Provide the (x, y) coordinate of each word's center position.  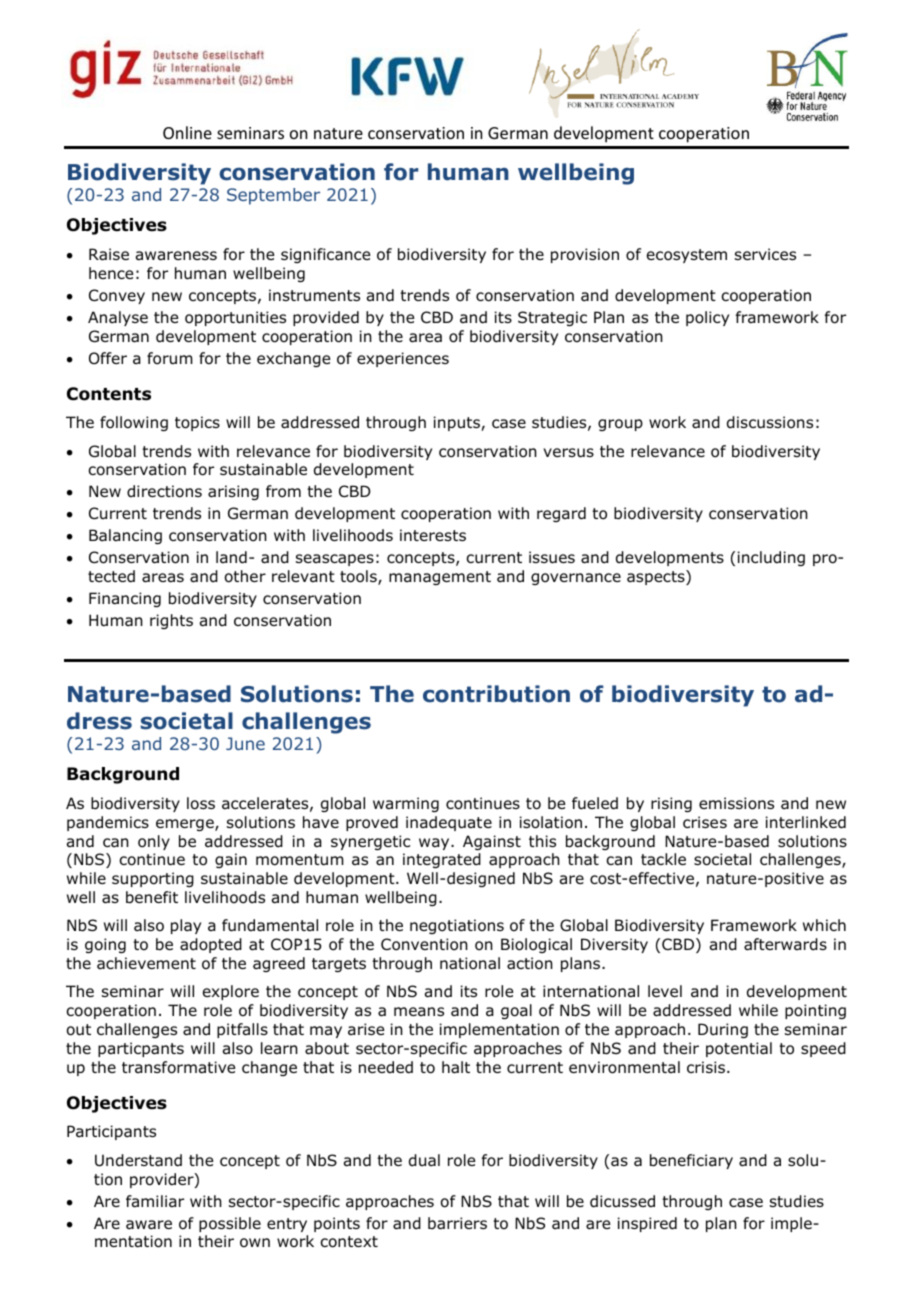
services (765, 254)
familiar (155, 1201)
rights (171, 621)
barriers (457, 1223)
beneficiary (691, 1161)
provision (585, 255)
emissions (736, 803)
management (440, 578)
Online (187, 132)
